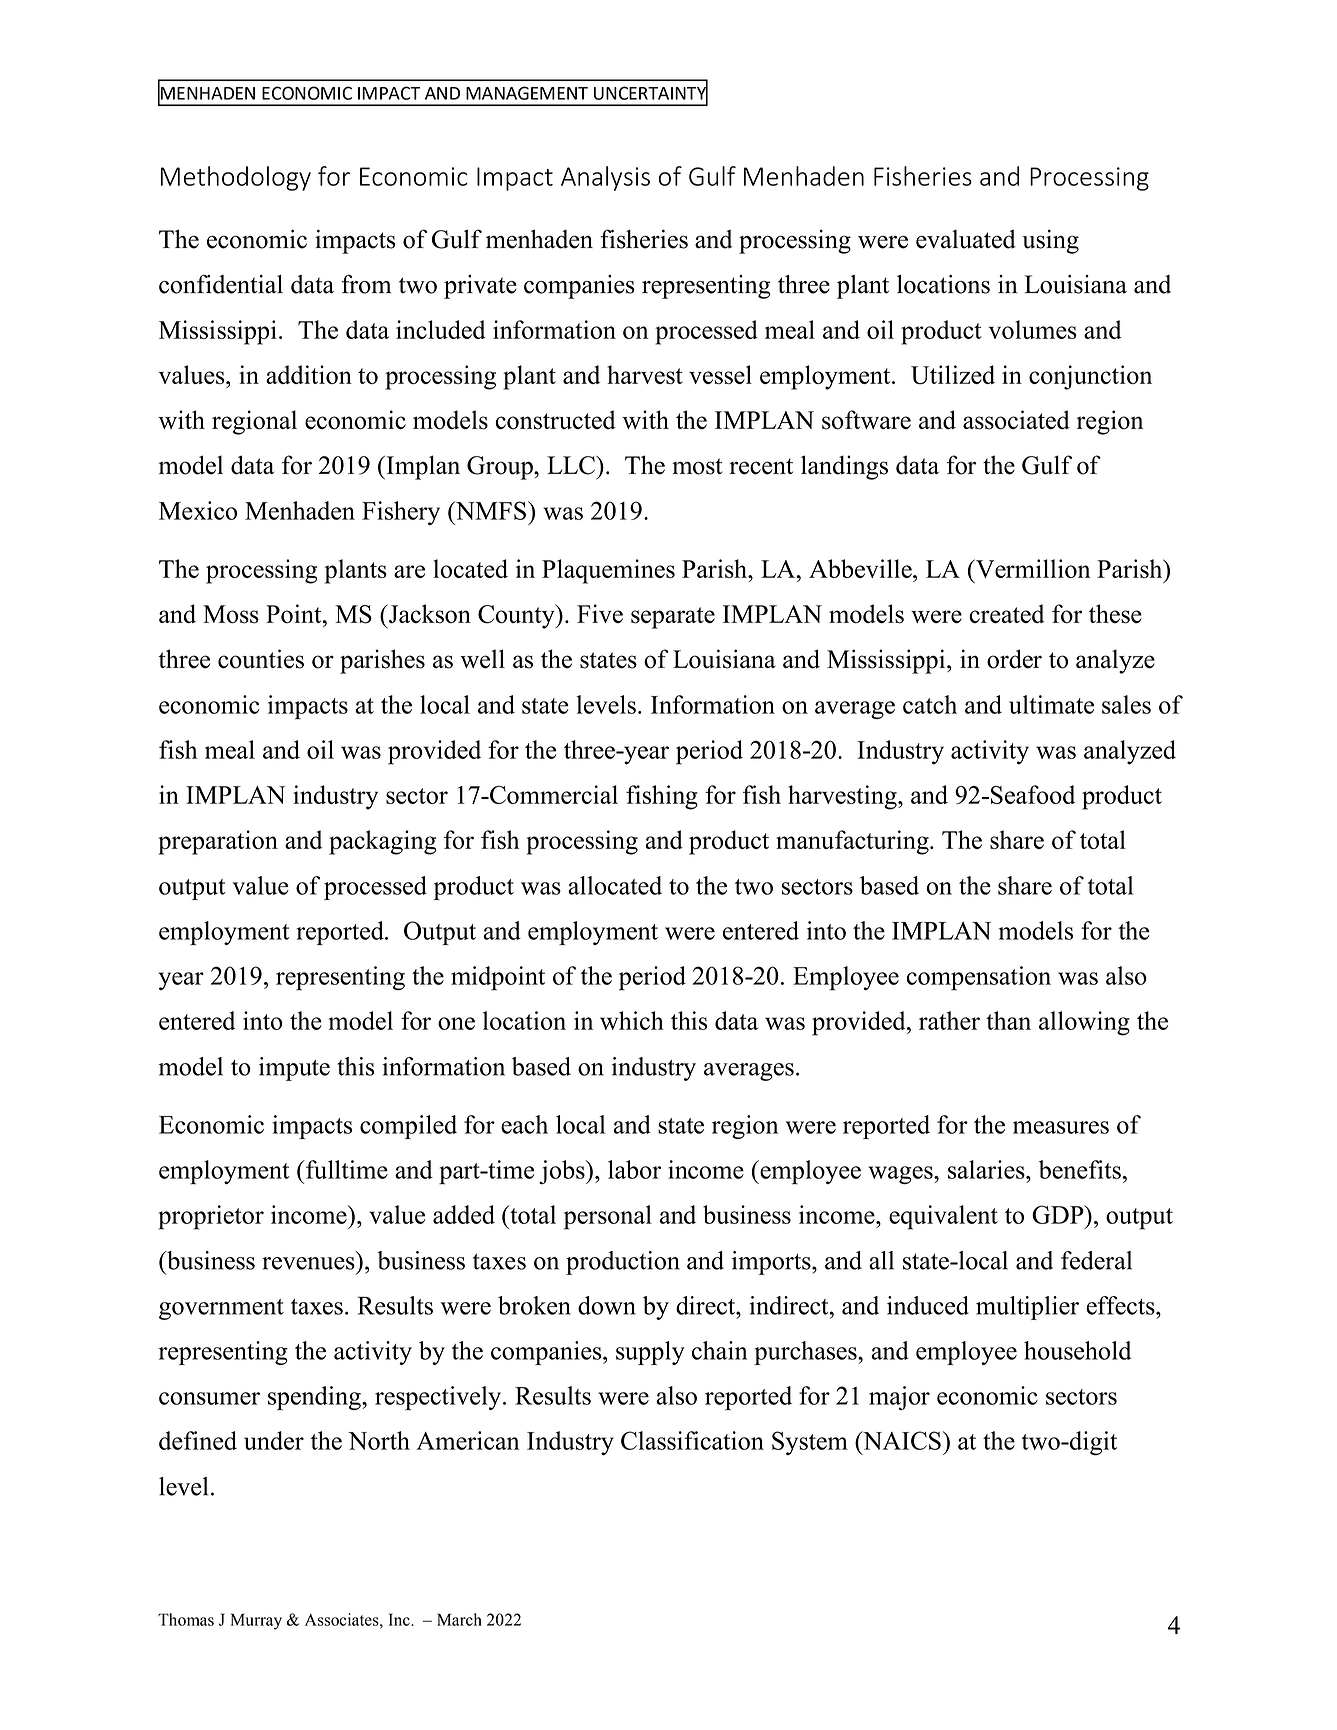  Describe the element at coordinates (218, 842) in the image. I see `preparation` at that location.
